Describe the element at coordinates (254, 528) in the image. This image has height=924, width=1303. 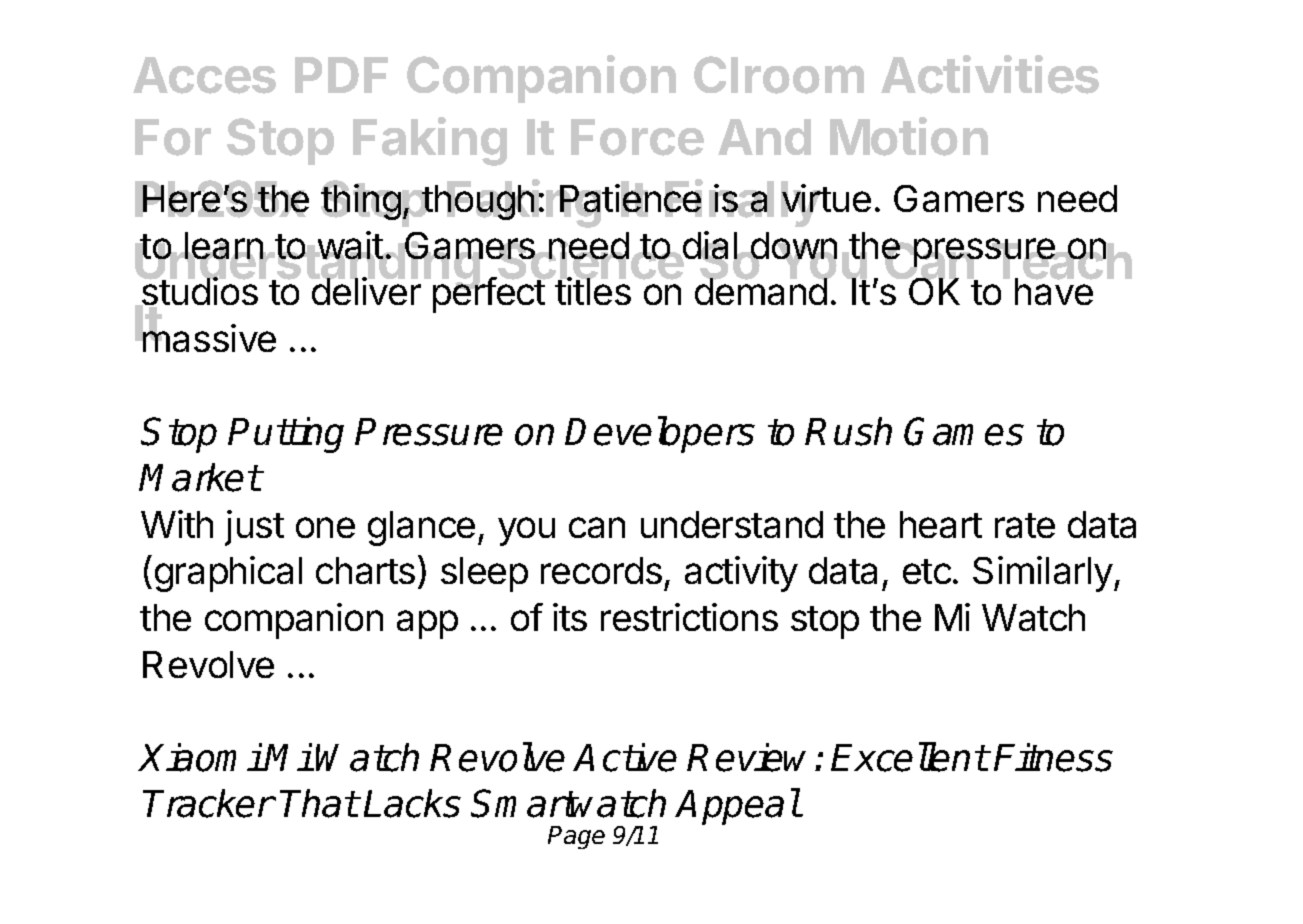
I see `just` at that location.
